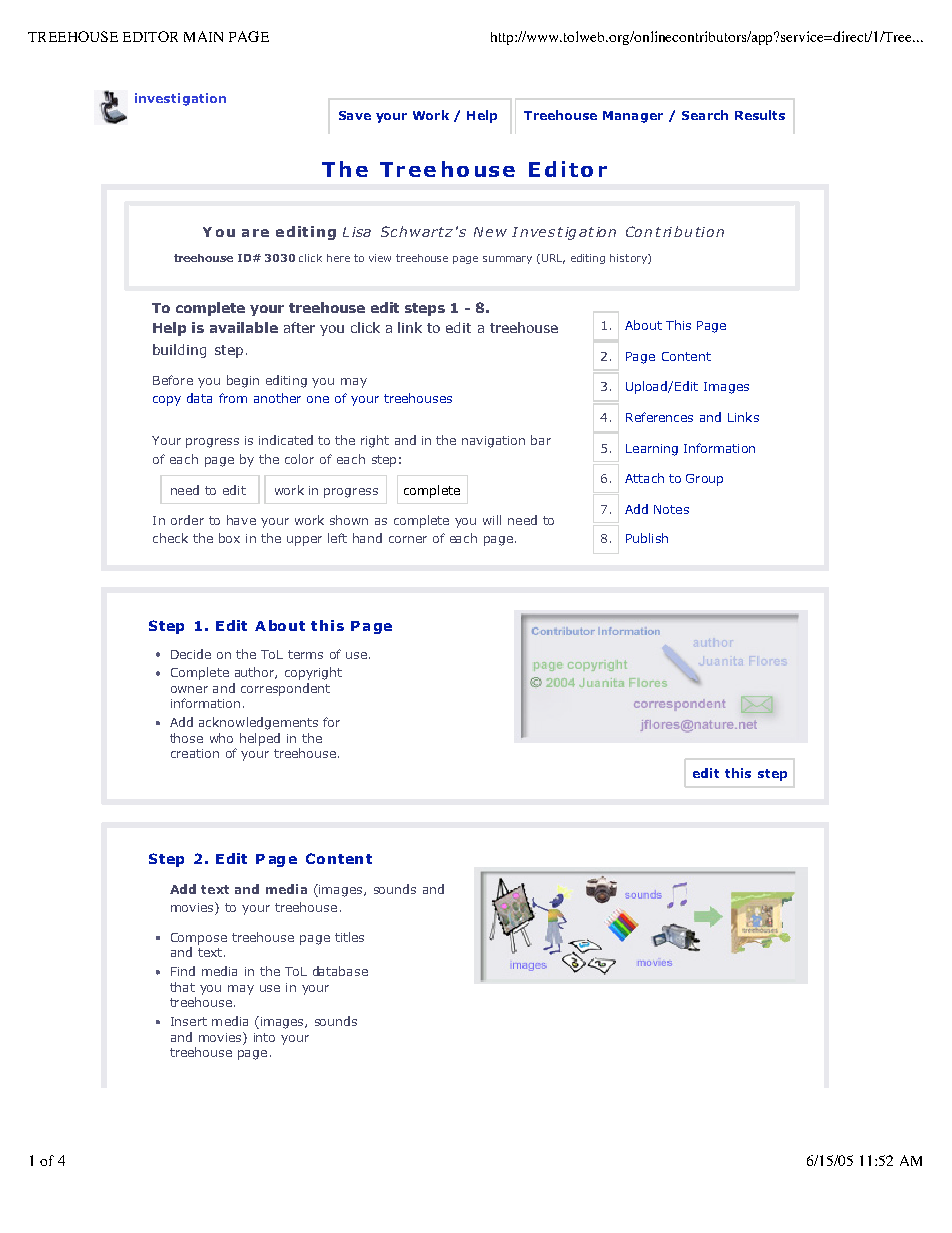 This image has height=1233, width=952. Describe the element at coordinates (507, 260) in the image. I see `summary` at that location.
